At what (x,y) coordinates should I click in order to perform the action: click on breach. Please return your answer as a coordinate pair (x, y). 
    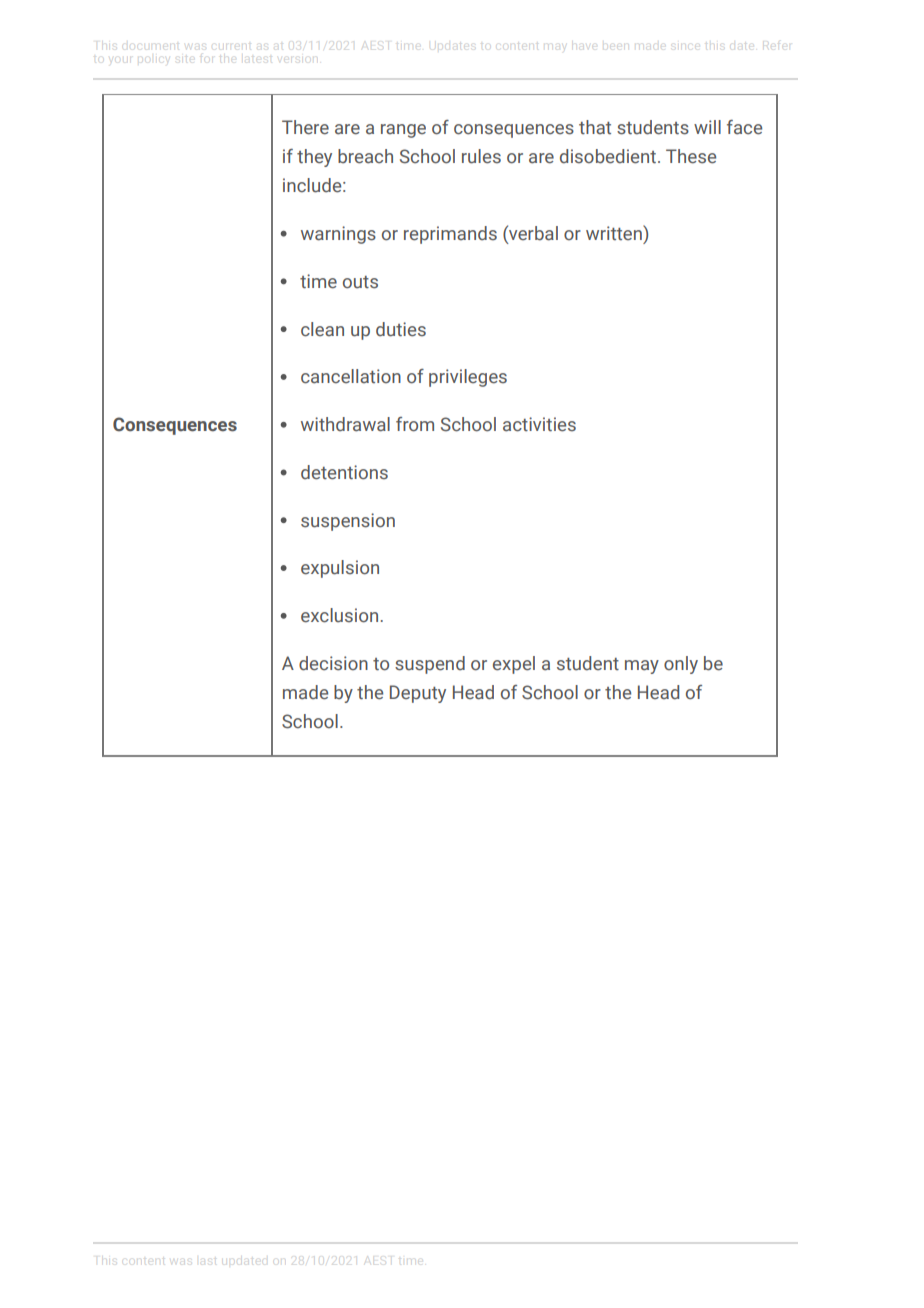
    Looking at the image, I should click on (365, 156).
